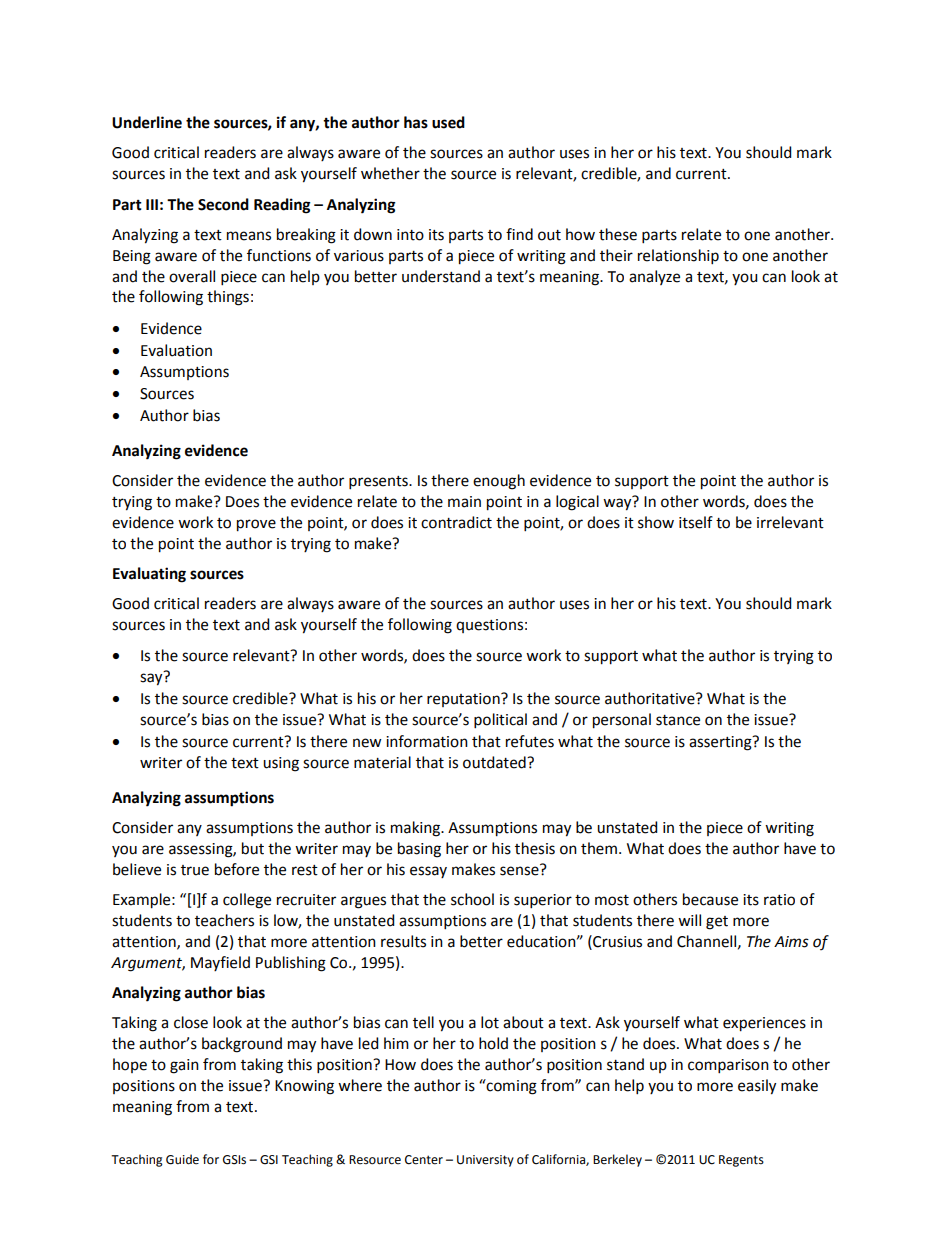  What do you see at coordinates (696, 522) in the screenshot?
I see `itself` at bounding box center [696, 522].
